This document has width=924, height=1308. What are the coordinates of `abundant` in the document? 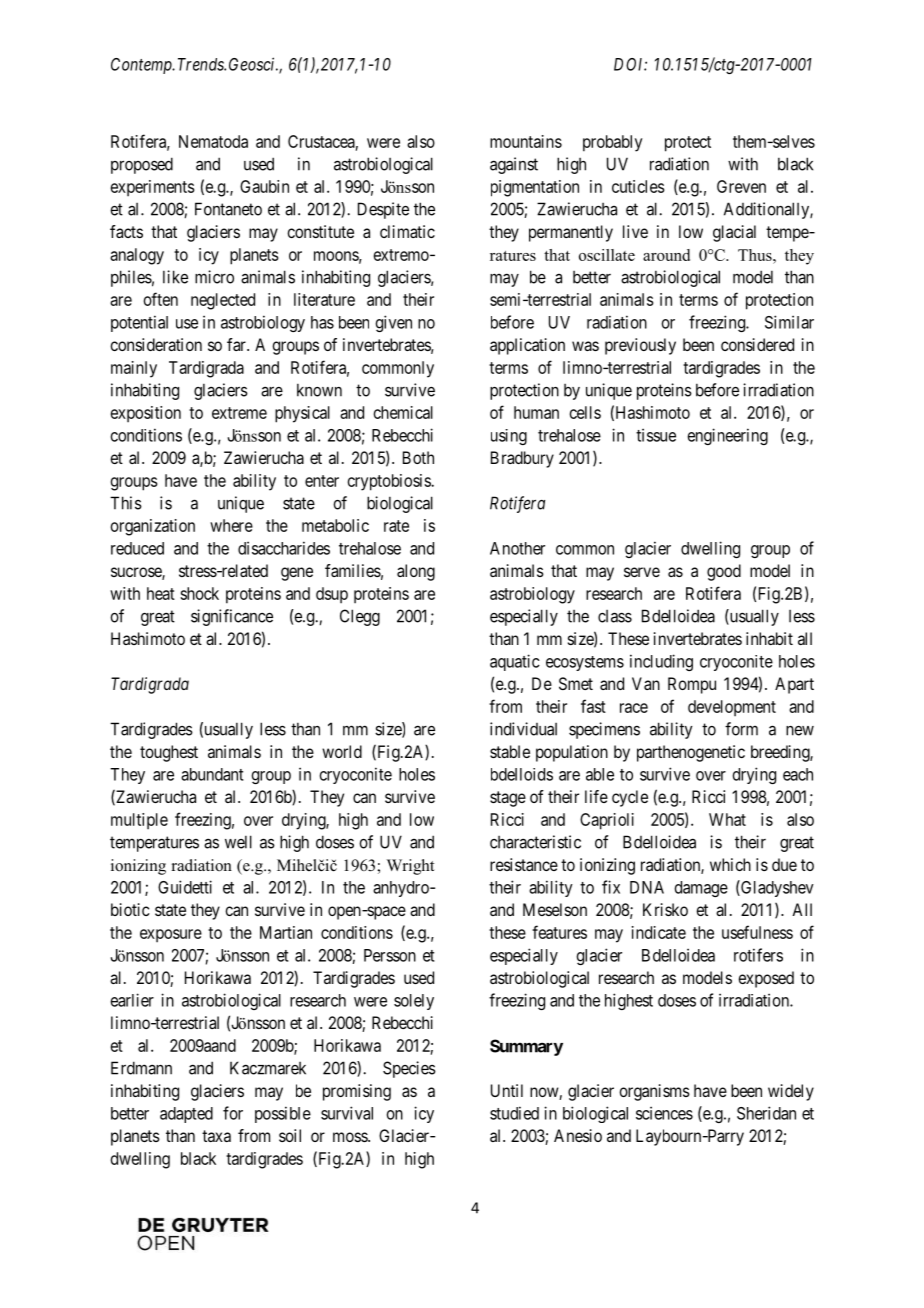 It's located at (212, 774).
